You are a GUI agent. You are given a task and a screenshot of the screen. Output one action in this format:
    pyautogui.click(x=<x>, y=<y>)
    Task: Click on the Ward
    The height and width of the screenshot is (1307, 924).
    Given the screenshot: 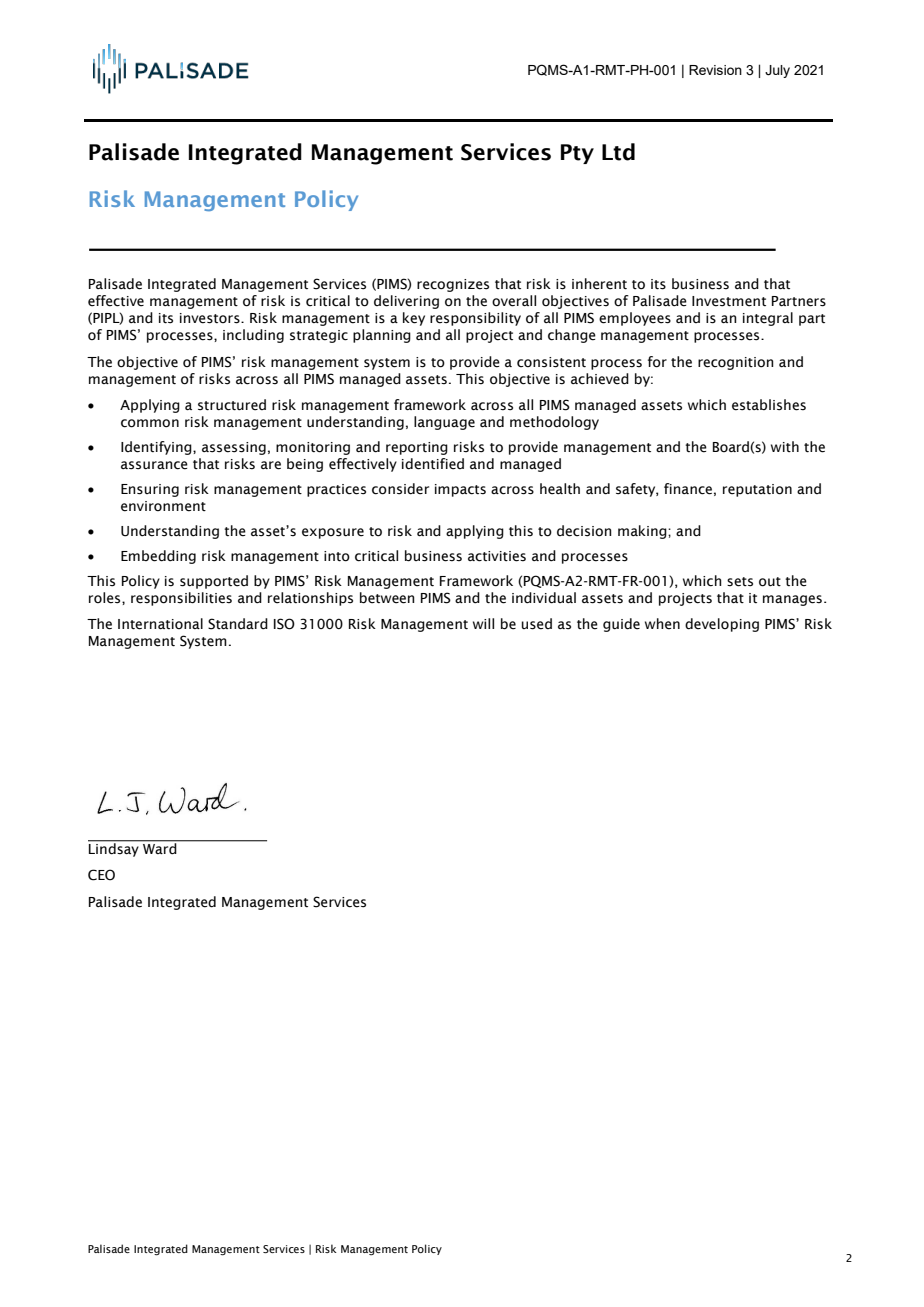 What is the action you would take?
    pyautogui.click(x=160, y=848)
